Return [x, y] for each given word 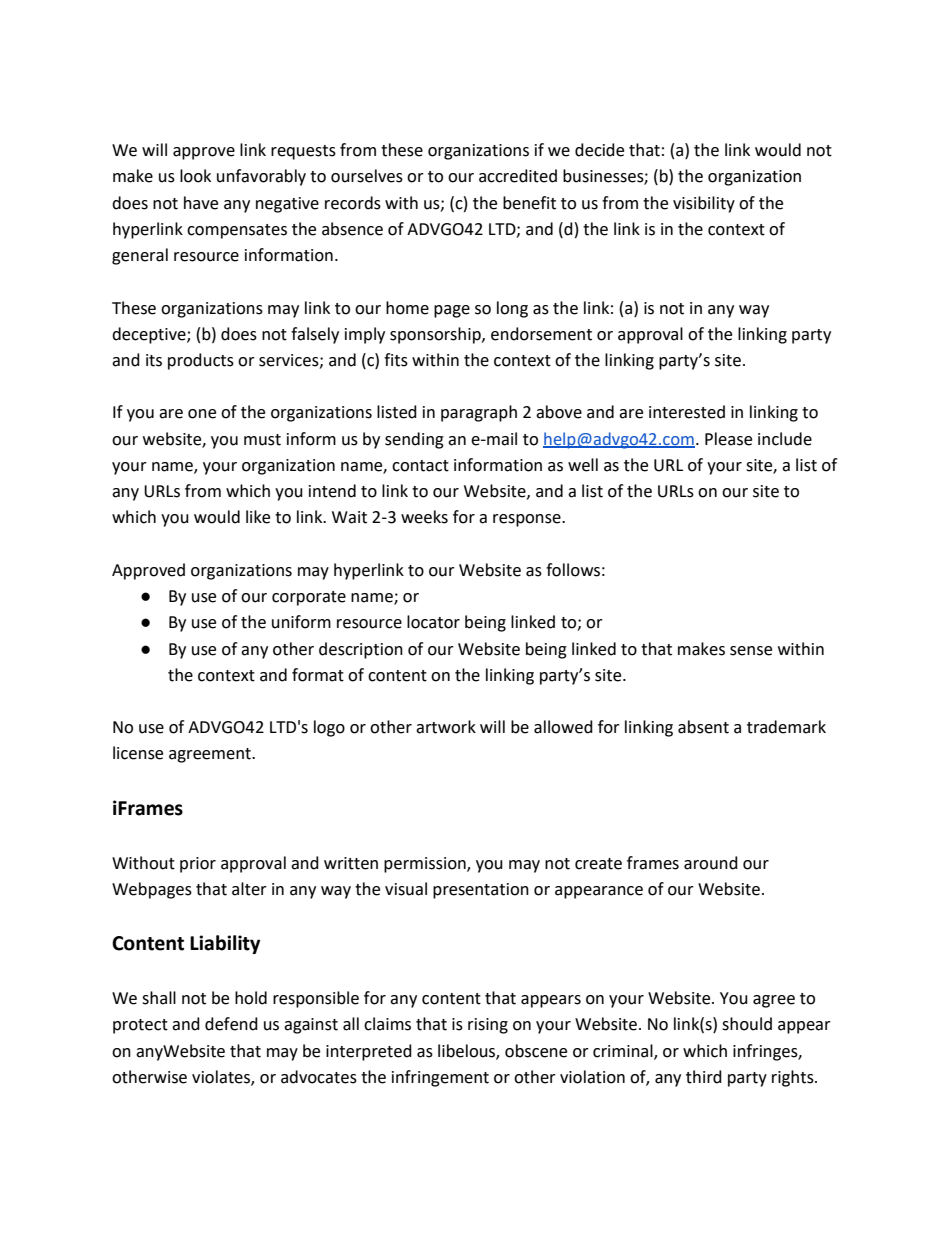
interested [687, 412]
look [195, 176]
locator [433, 622]
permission [426, 865]
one [202, 414]
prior [198, 865]
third [704, 1077]
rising [488, 1026]
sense [751, 651]
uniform [301, 622]
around [711, 863]
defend [231, 1024]
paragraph [479, 413]
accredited [518, 176]
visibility [704, 204]
